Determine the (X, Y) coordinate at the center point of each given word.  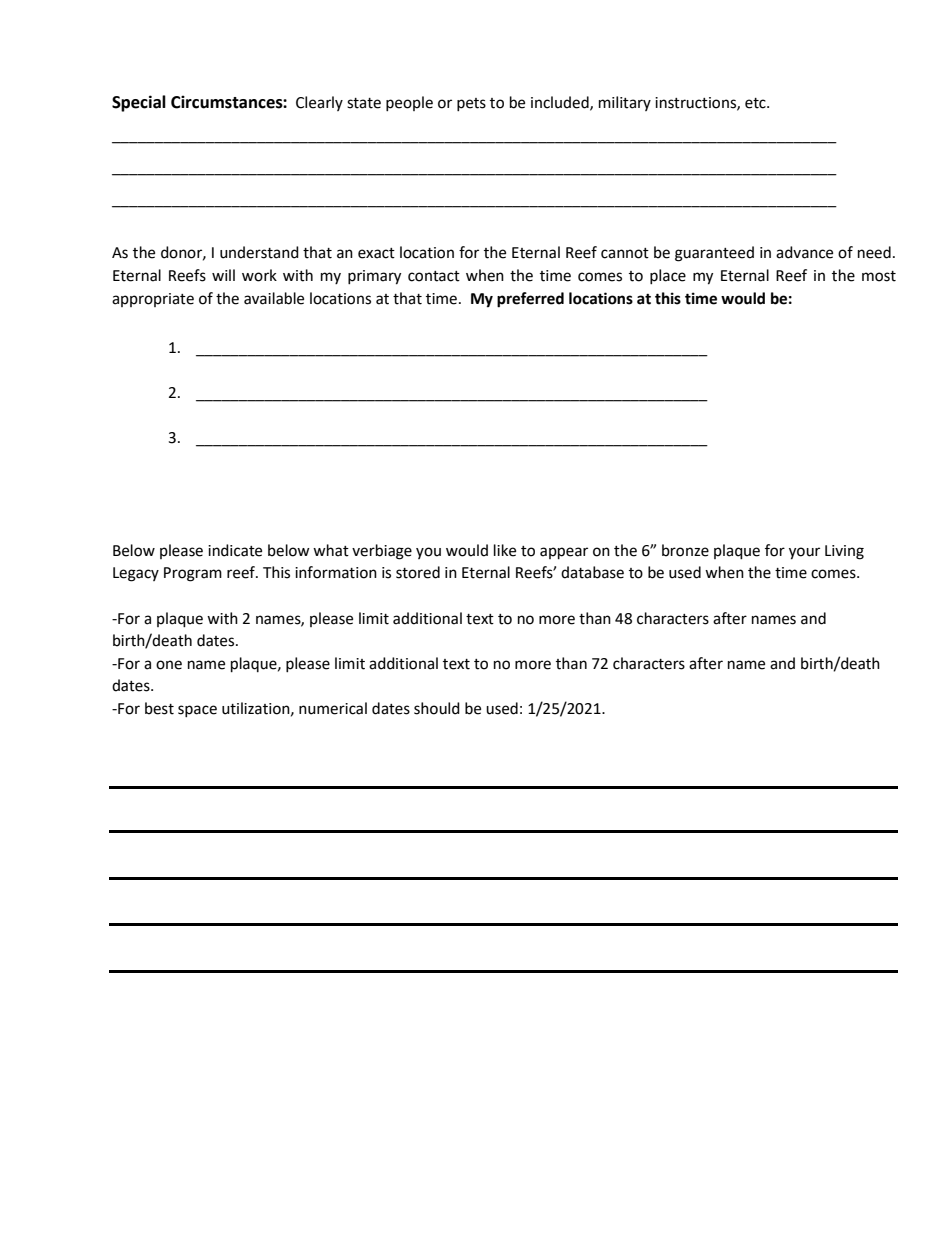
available (274, 298)
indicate (235, 550)
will (223, 275)
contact (434, 276)
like (505, 550)
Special (139, 103)
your (804, 553)
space (197, 711)
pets (471, 104)
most (879, 276)
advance (804, 252)
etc (756, 103)
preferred (530, 300)
